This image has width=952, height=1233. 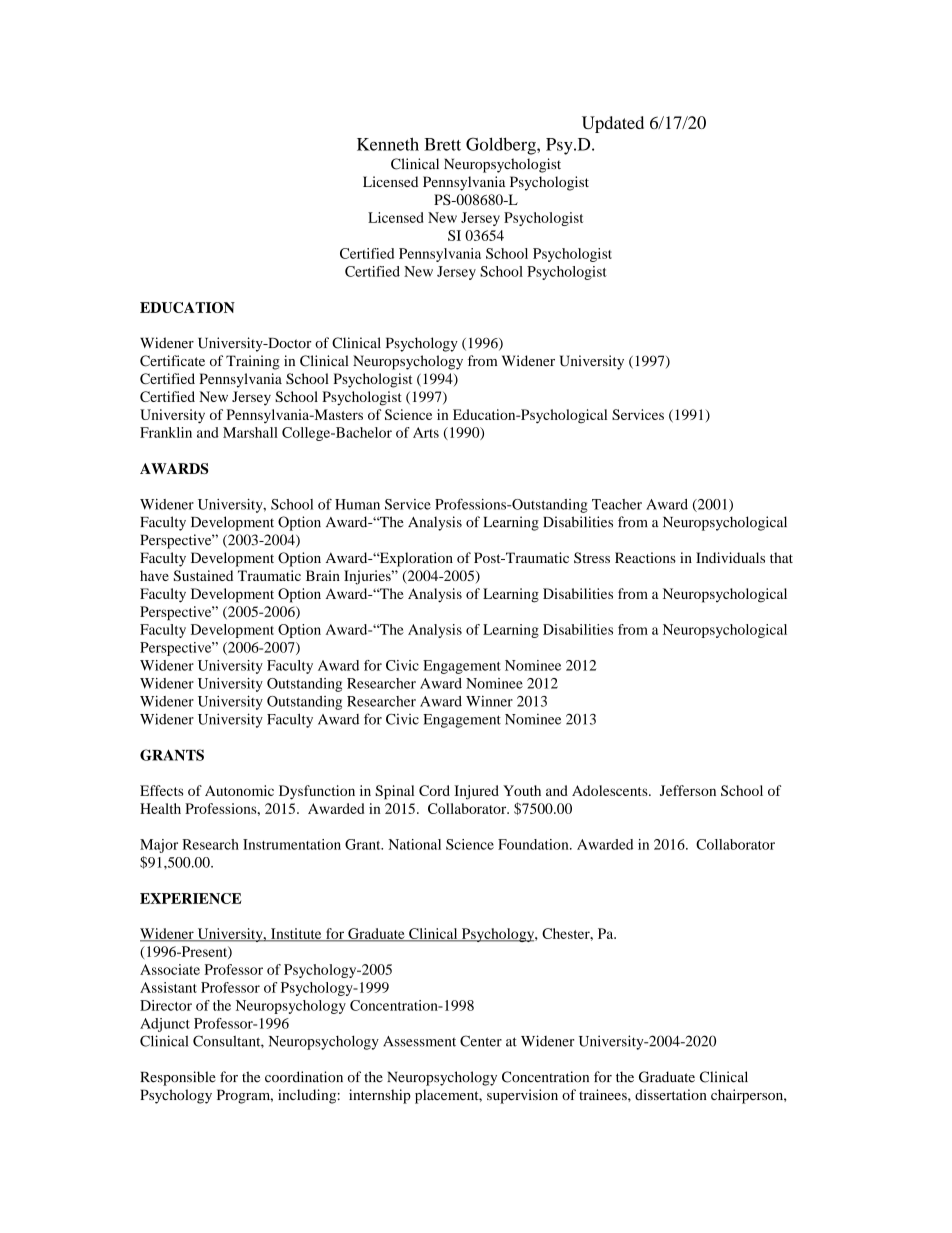 What do you see at coordinates (426, 432) in the image?
I see `Arts` at bounding box center [426, 432].
